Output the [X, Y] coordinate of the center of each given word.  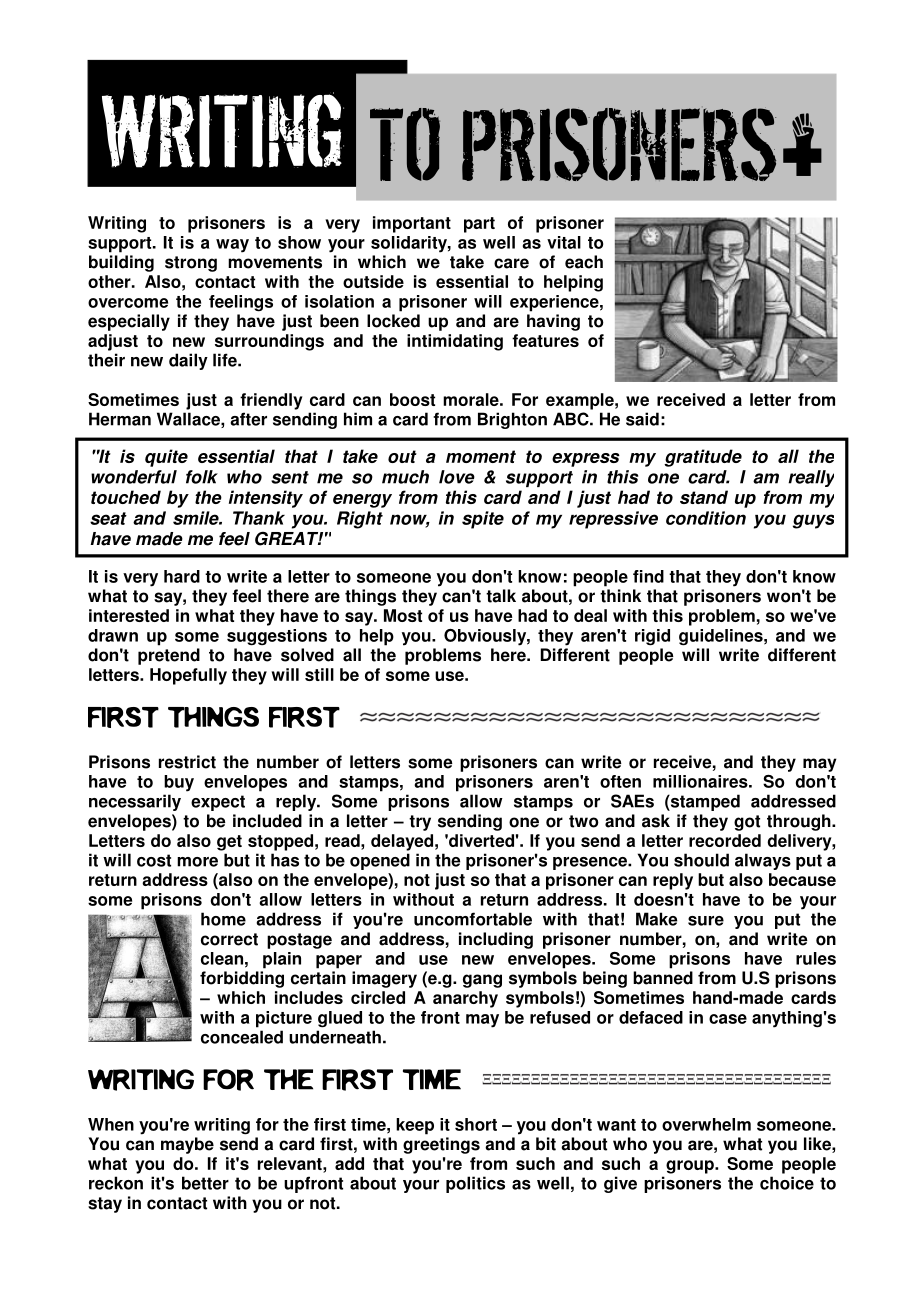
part [479, 225]
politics [475, 1184]
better [205, 1183]
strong [191, 264]
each [584, 262]
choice [787, 1183]
